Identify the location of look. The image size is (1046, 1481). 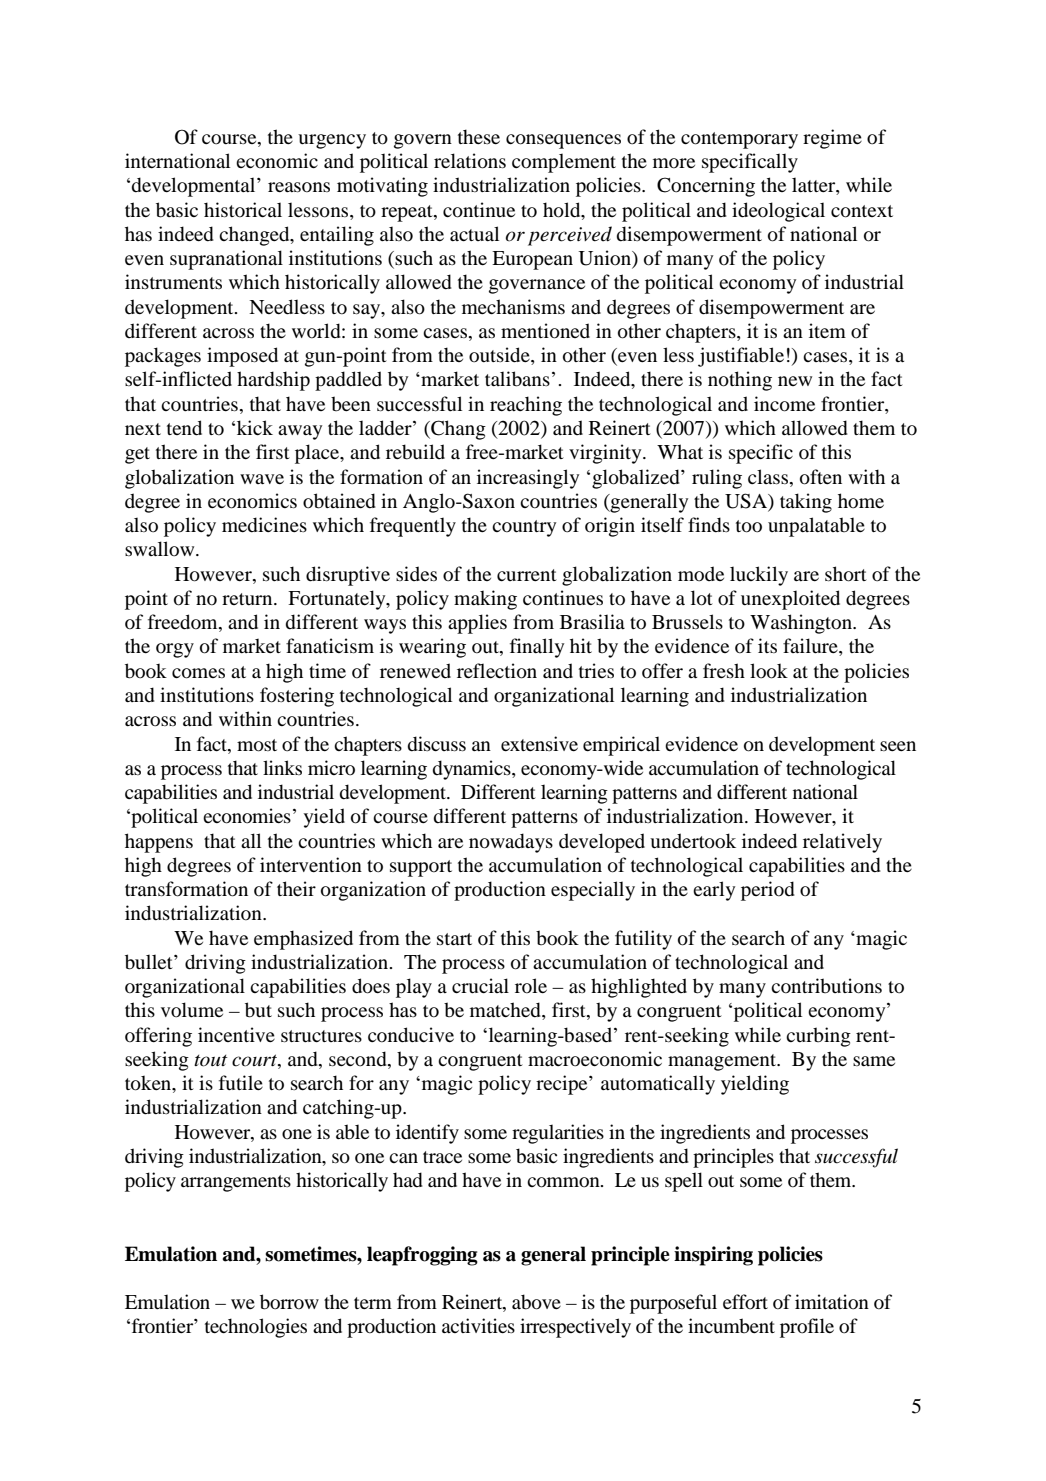
(769, 671).
